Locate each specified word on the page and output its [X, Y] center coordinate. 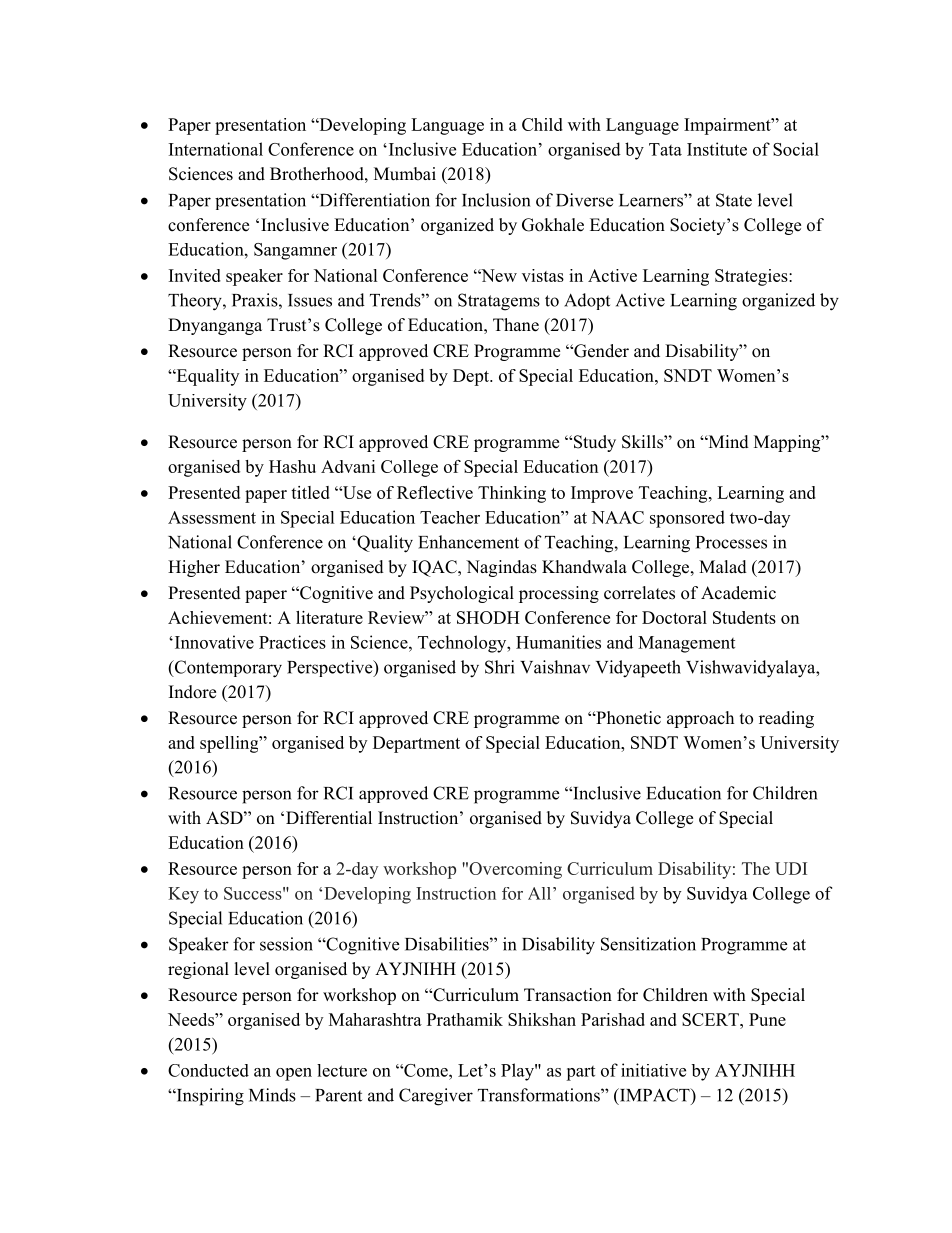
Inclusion [496, 200]
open [294, 1074]
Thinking [512, 494]
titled [310, 492]
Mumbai [405, 174]
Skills [643, 442]
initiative [653, 1070]
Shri [499, 667]
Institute [717, 149]
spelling [230, 744]
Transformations [540, 1095]
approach [700, 719]
